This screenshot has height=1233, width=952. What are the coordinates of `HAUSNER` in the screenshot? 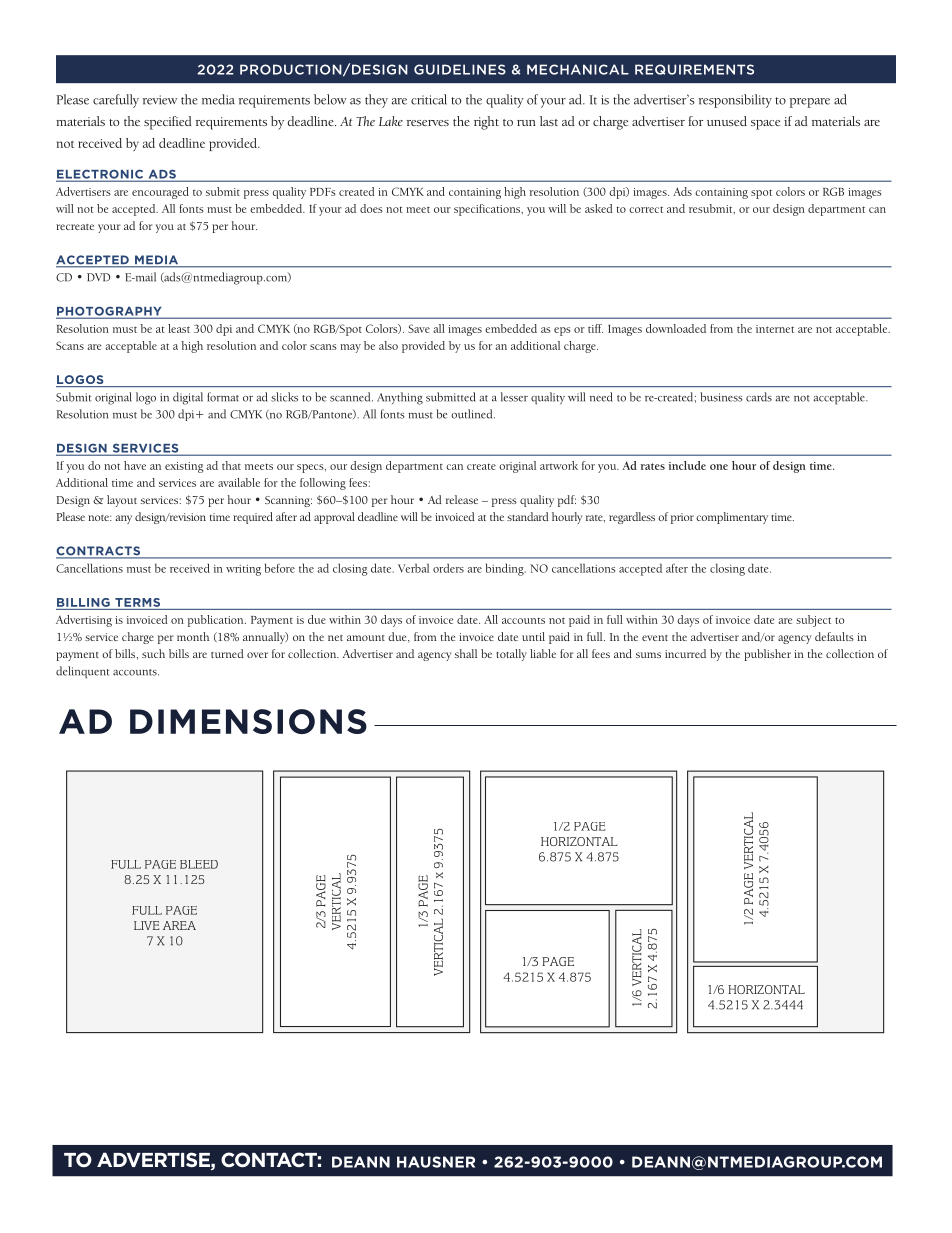 It's located at (436, 1162).
